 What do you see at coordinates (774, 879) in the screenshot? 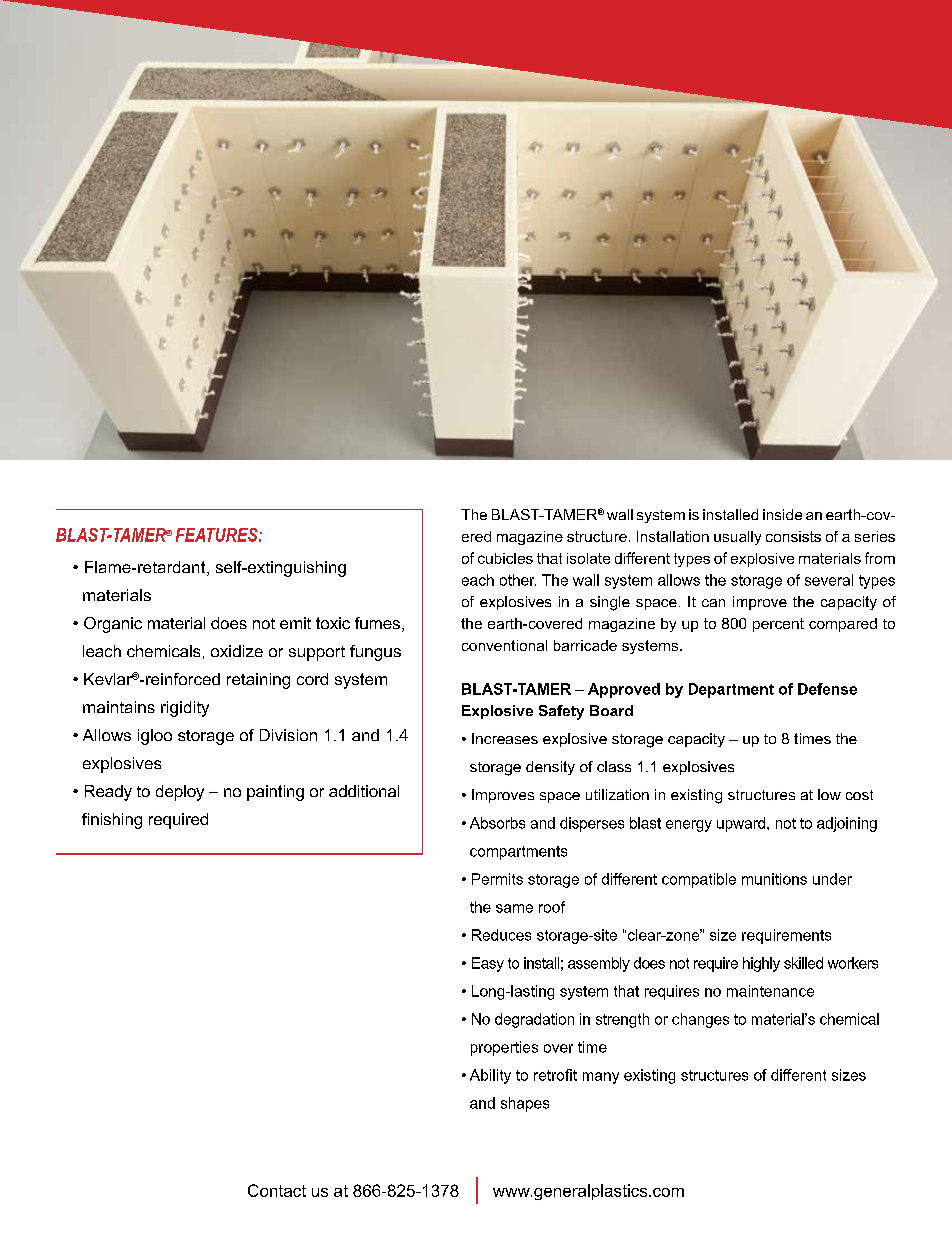
I see `munitions` at bounding box center [774, 879].
